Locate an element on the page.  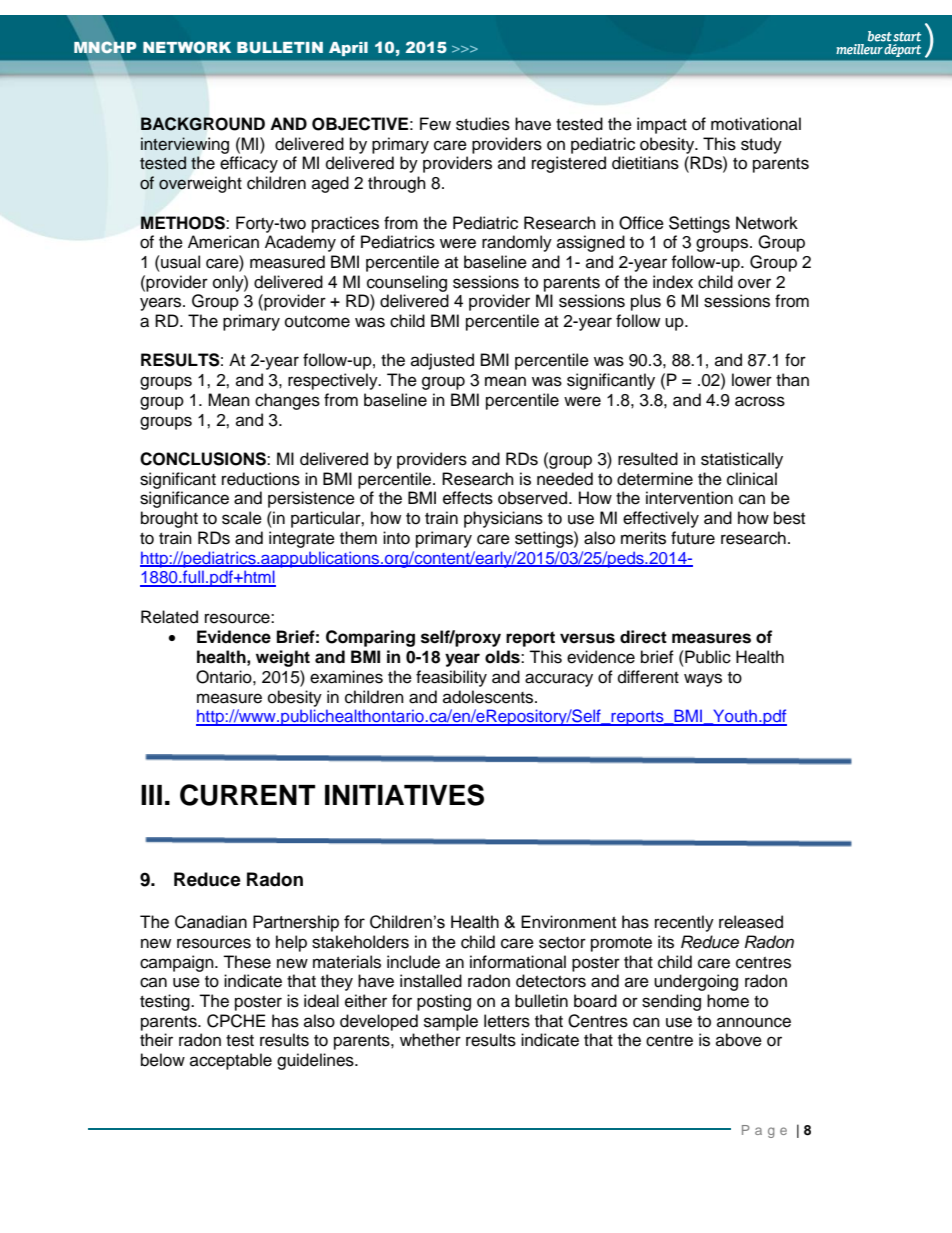
ways is located at coordinates (703, 680).
